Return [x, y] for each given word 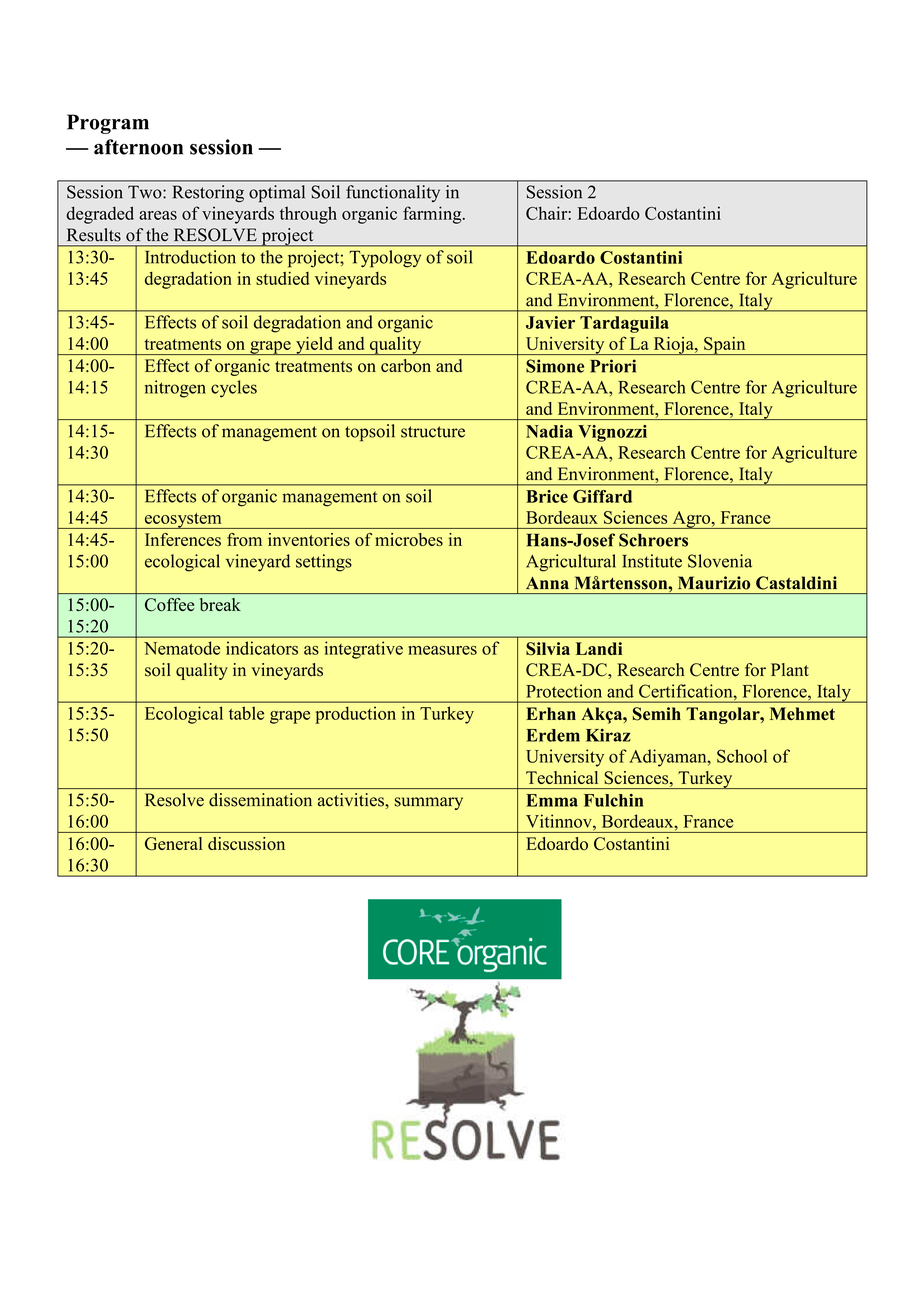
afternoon [138, 147]
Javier [550, 322]
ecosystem [183, 521]
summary [429, 803]
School [742, 756]
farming [433, 215]
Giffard [602, 496]
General [173, 844]
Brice [547, 496]
